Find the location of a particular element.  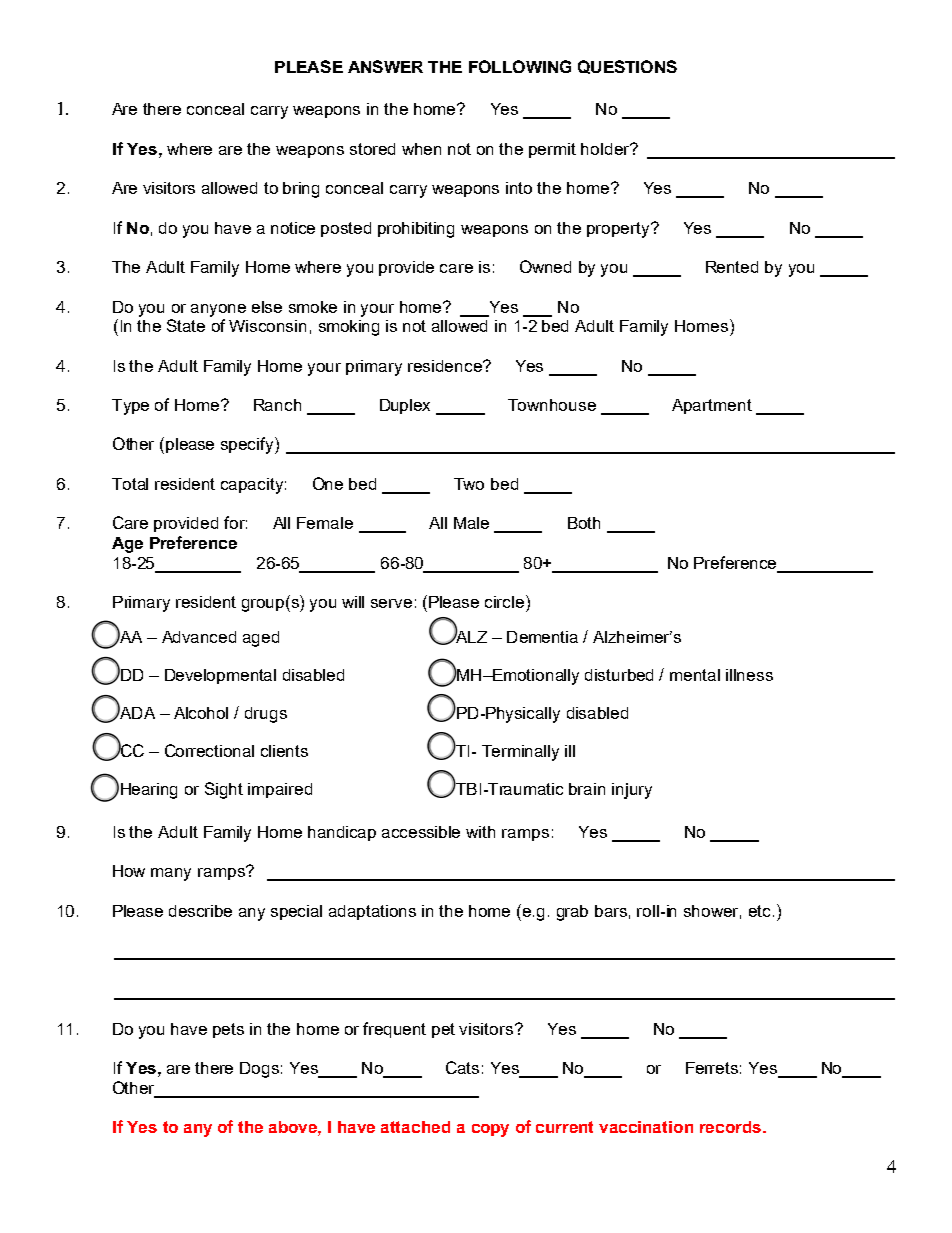

specify is located at coordinates (248, 445).
